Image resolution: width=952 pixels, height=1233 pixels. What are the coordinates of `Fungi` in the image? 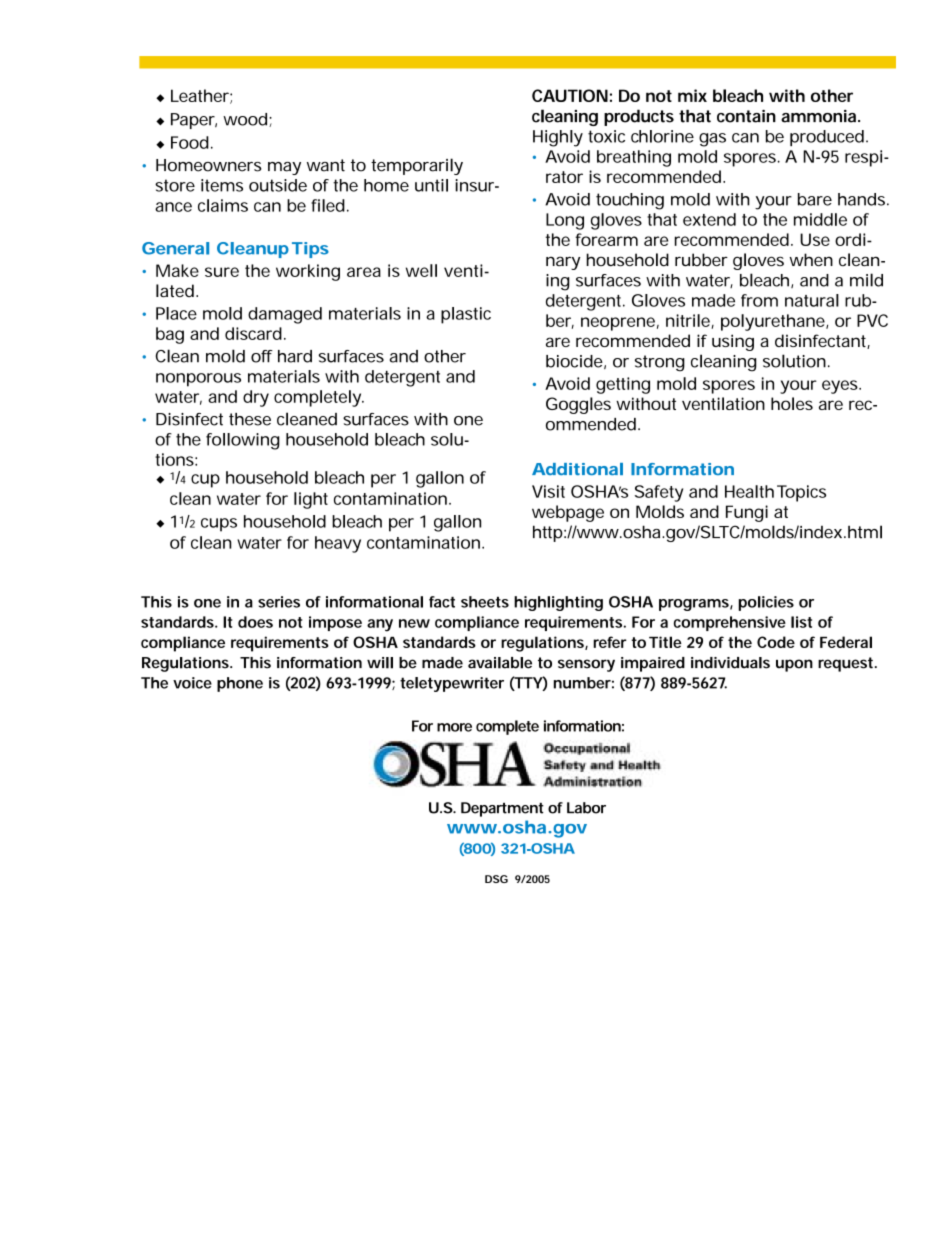 It's located at (747, 513).
